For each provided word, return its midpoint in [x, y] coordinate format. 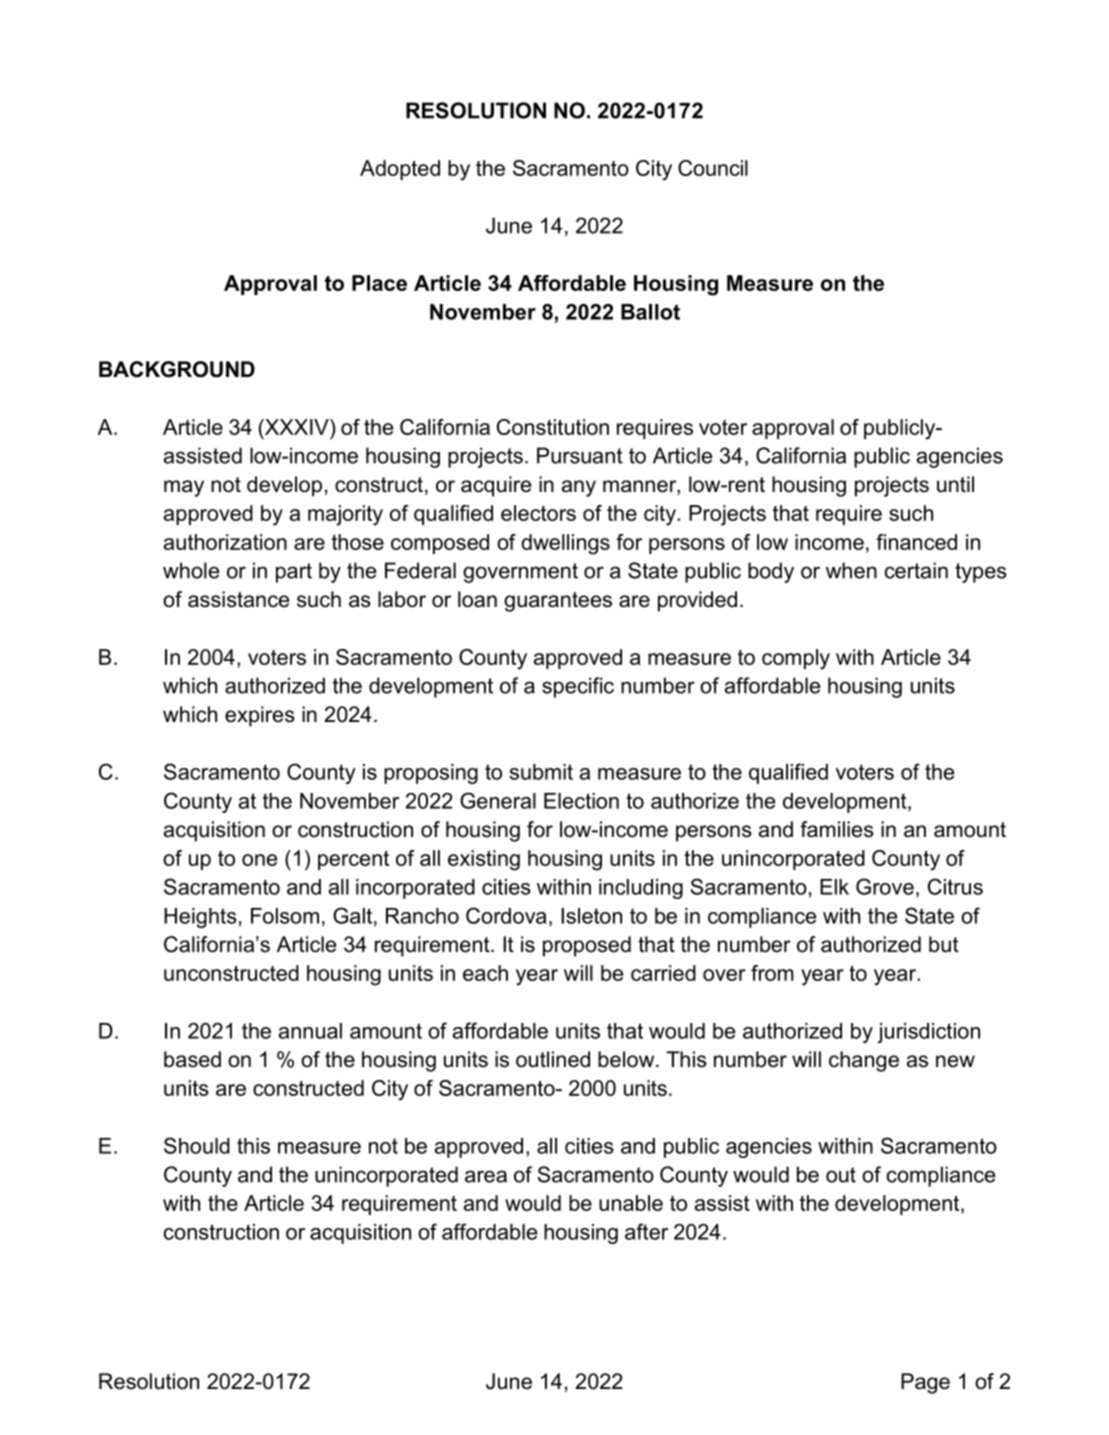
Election [581, 801]
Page [925, 1383]
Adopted [400, 170]
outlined [553, 1059]
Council [713, 168]
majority [345, 515]
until [955, 484]
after [646, 1231]
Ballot [650, 312]
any [579, 488]
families [837, 829]
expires [260, 716]
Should [197, 1145]
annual [310, 1031]
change [864, 1061]
